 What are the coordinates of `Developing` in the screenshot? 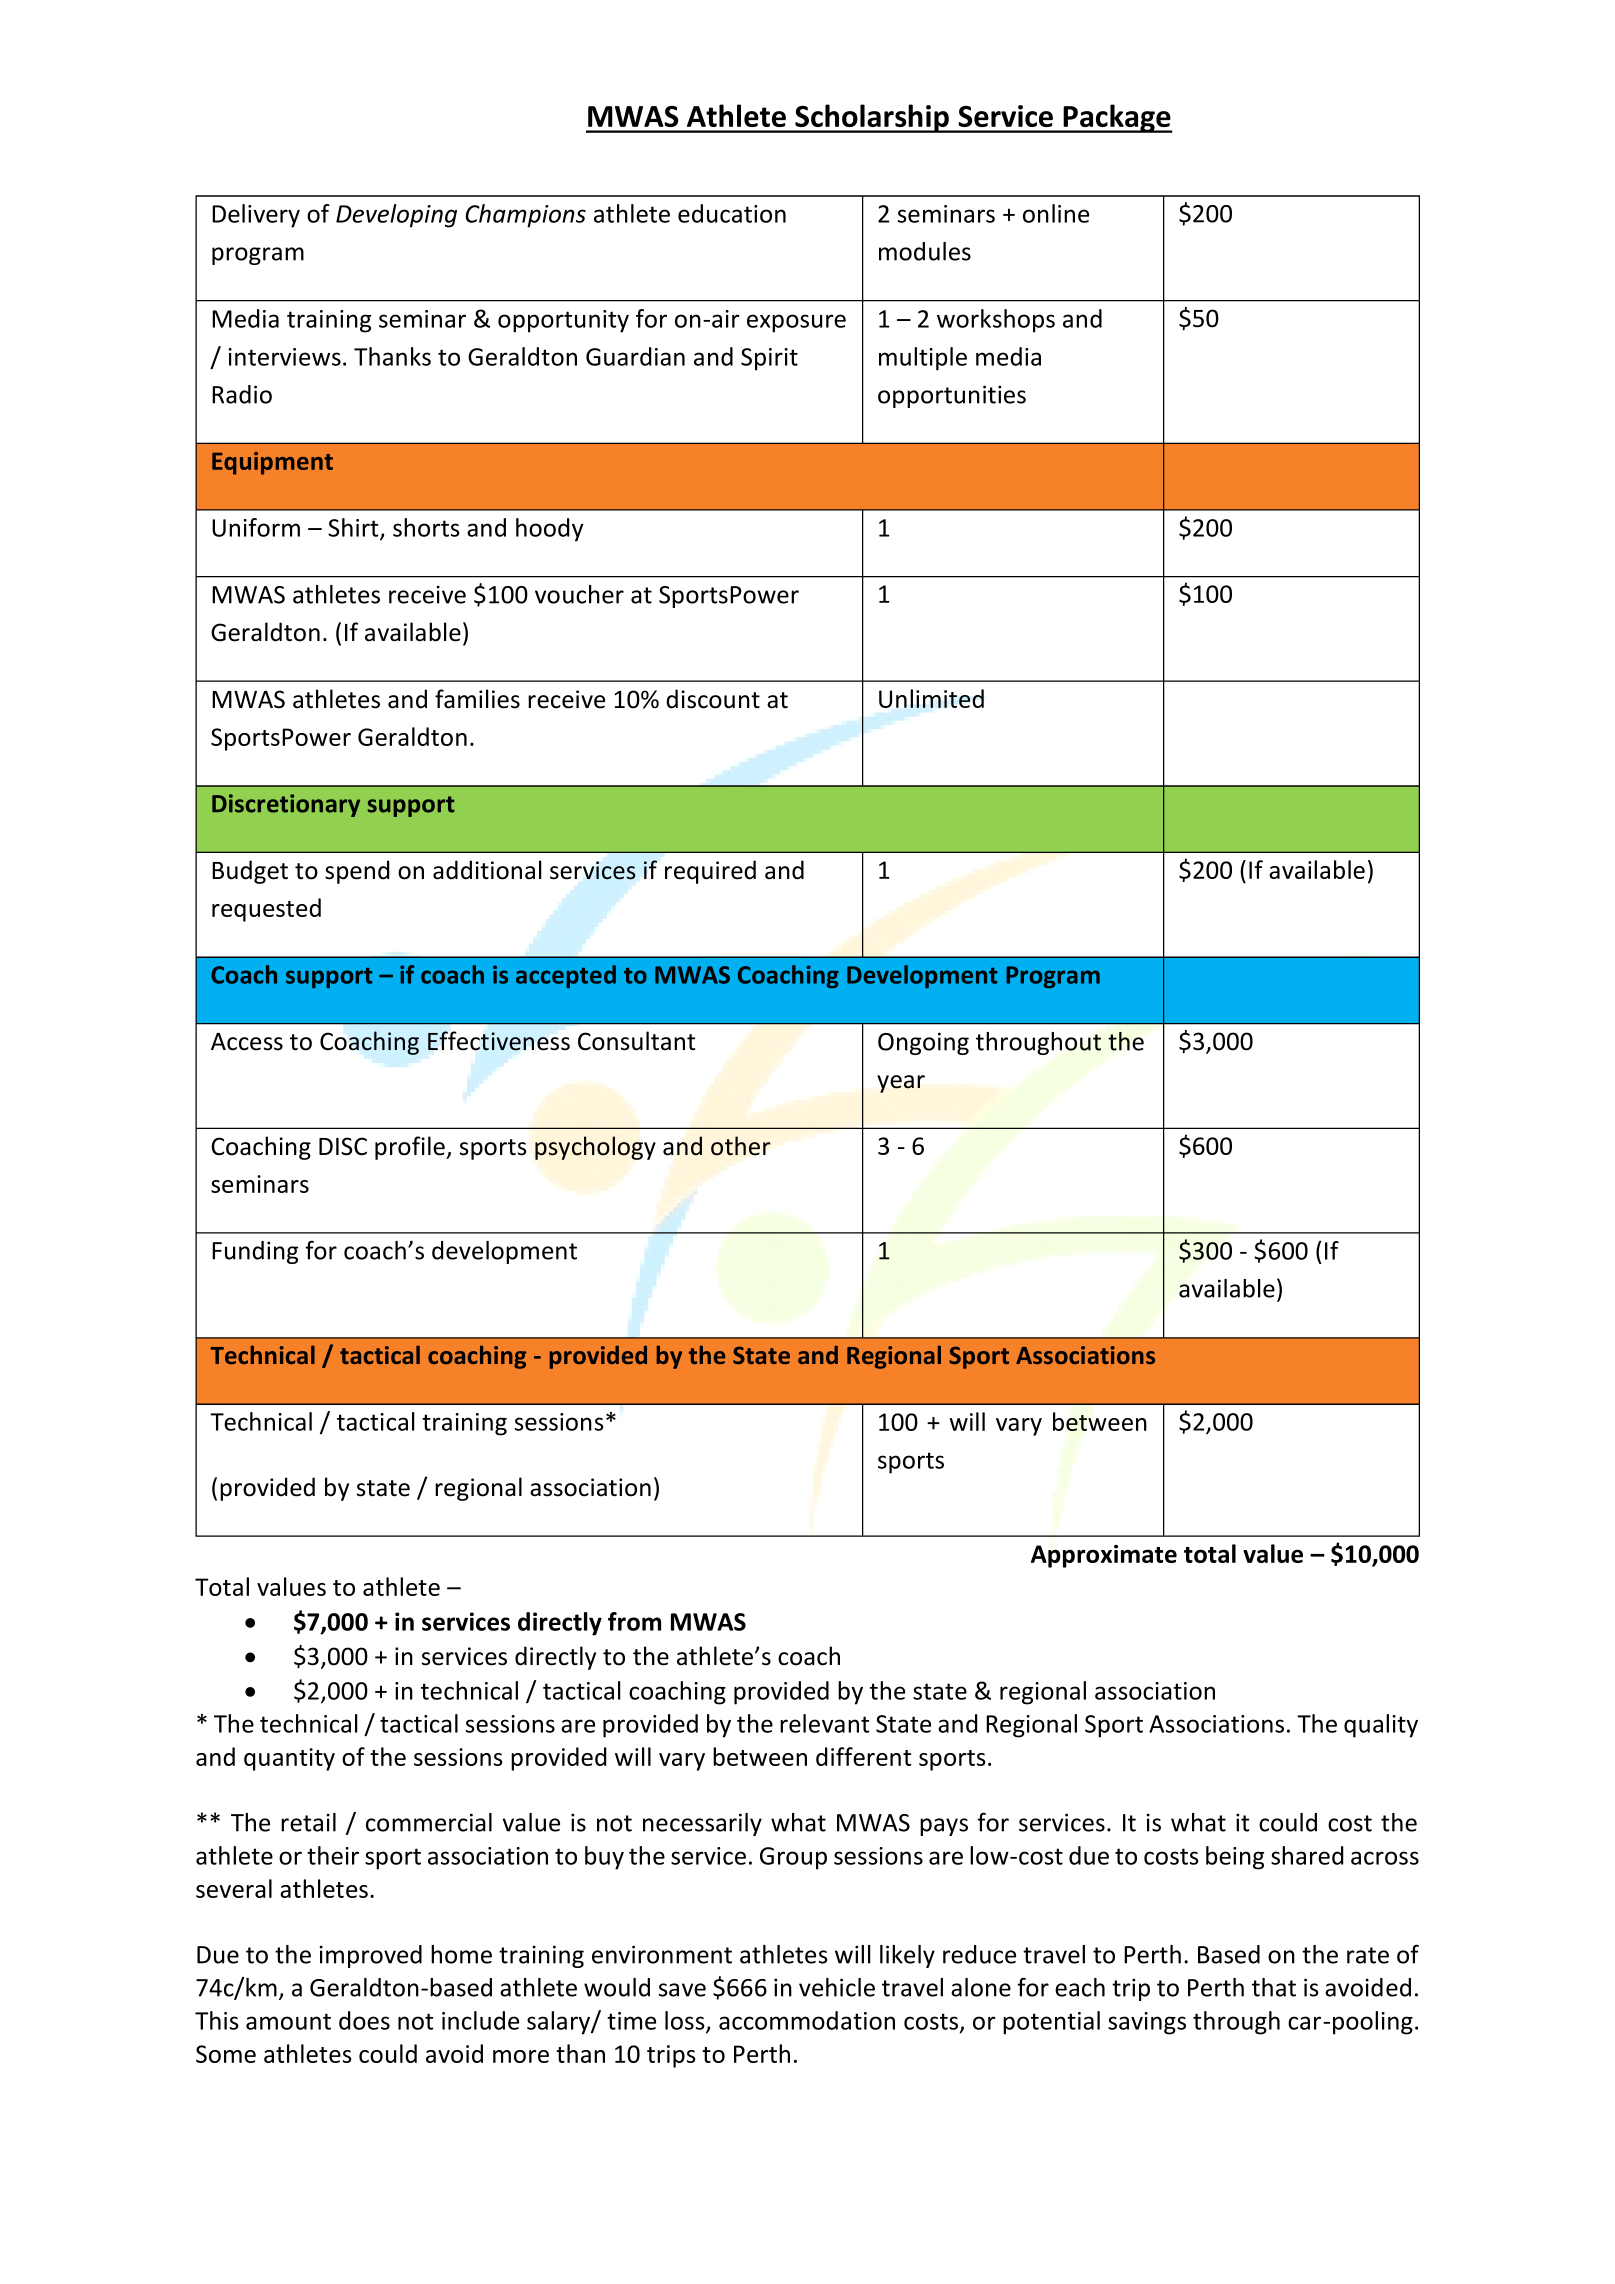 It's located at (396, 216).
